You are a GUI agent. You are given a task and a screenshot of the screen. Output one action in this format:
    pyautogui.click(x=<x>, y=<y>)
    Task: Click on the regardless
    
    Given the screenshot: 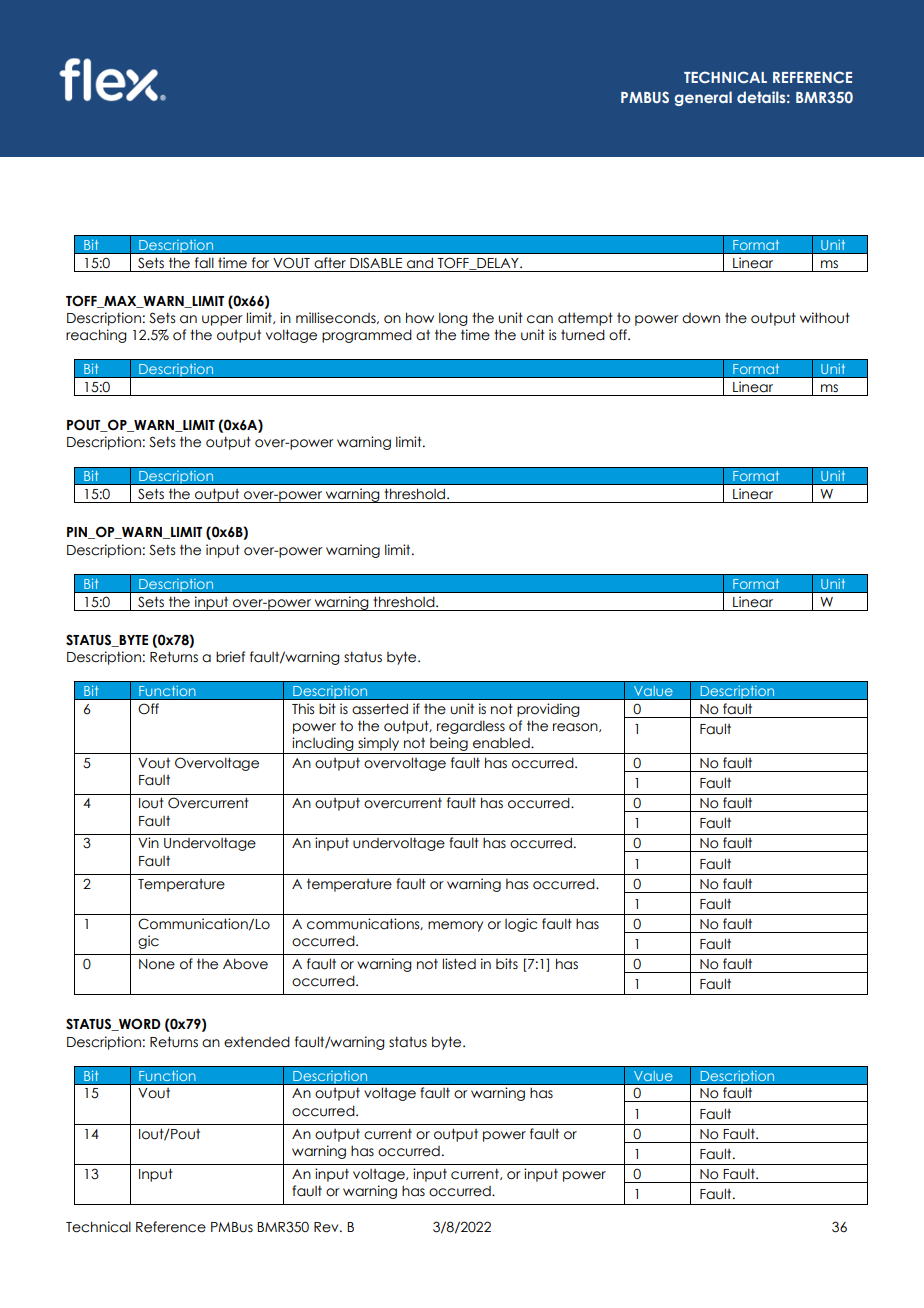 What is the action you would take?
    pyautogui.click(x=471, y=727)
